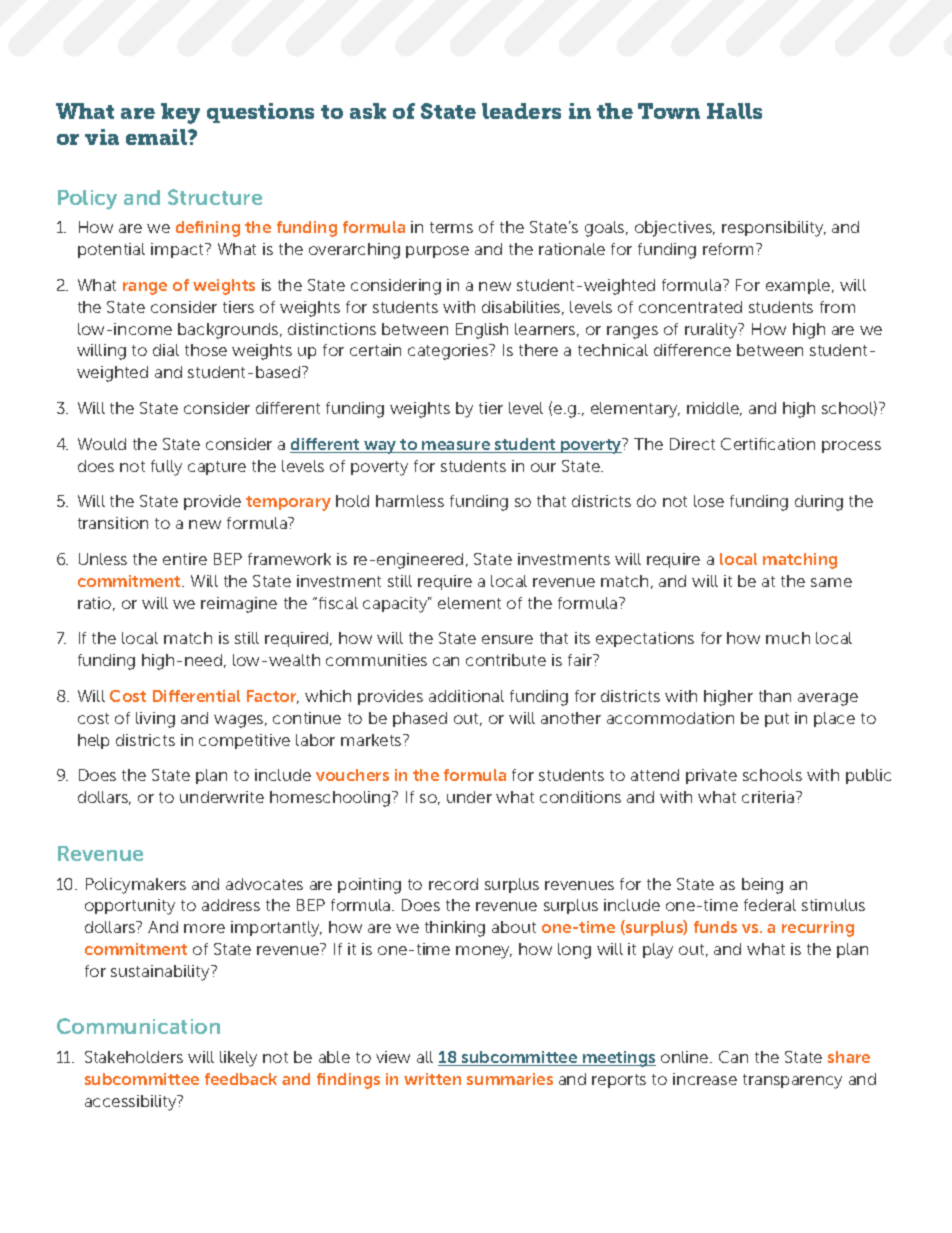 This image has height=1233, width=952. What do you see at coordinates (734, 111) in the image?
I see `Halls` at bounding box center [734, 111].
